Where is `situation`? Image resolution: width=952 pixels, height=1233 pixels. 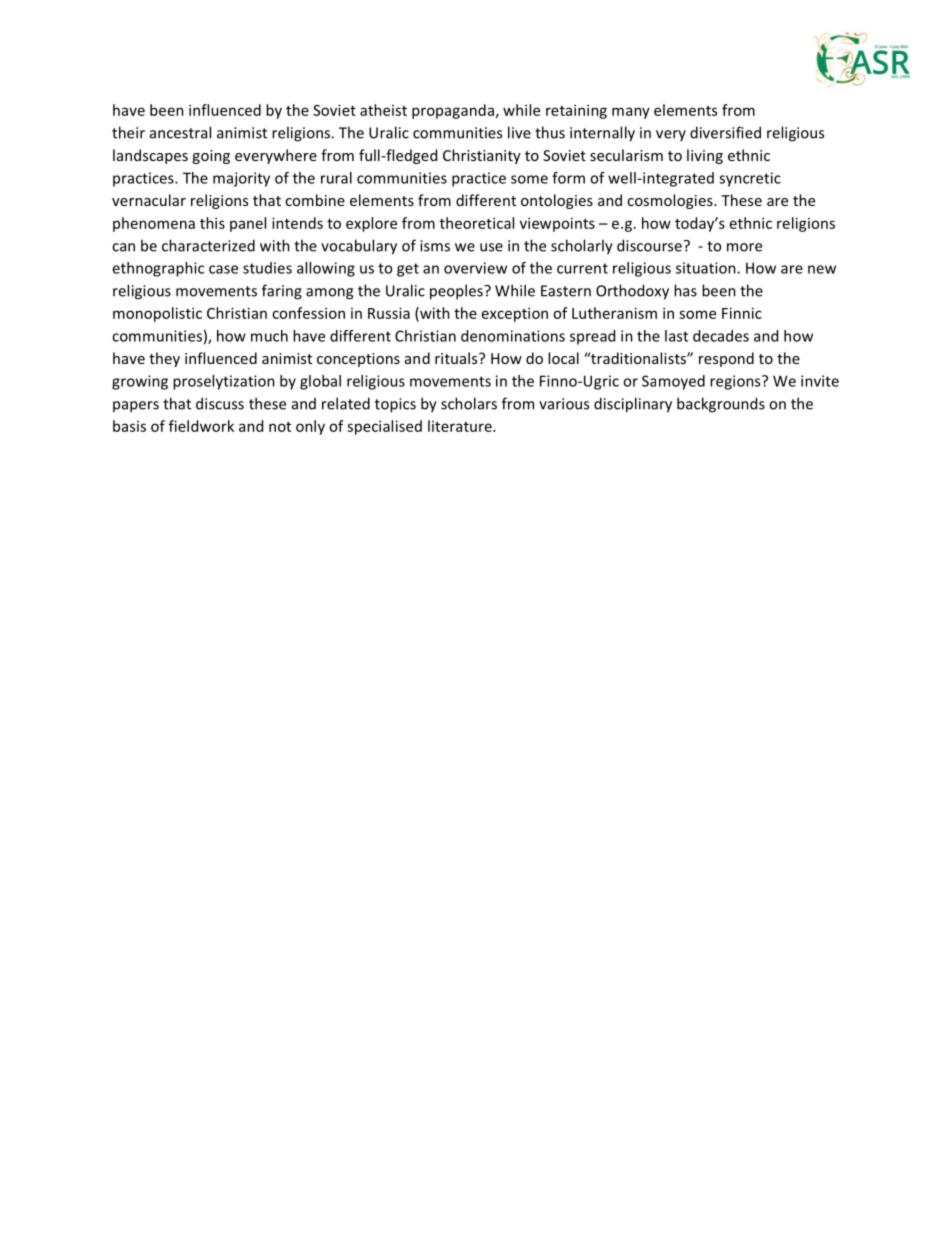
situation is located at coordinates (707, 268).
